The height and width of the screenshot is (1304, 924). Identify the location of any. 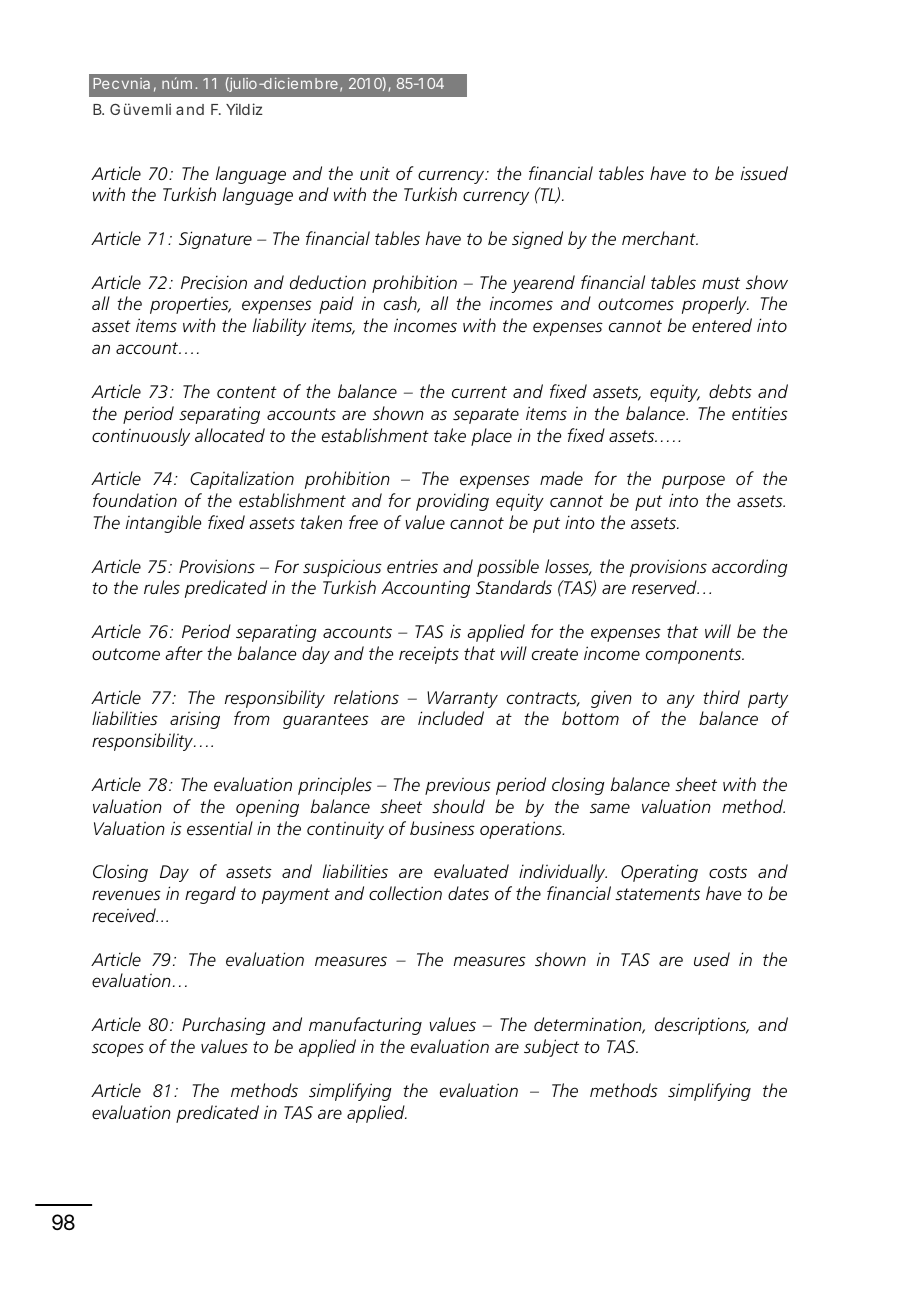
(681, 701).
